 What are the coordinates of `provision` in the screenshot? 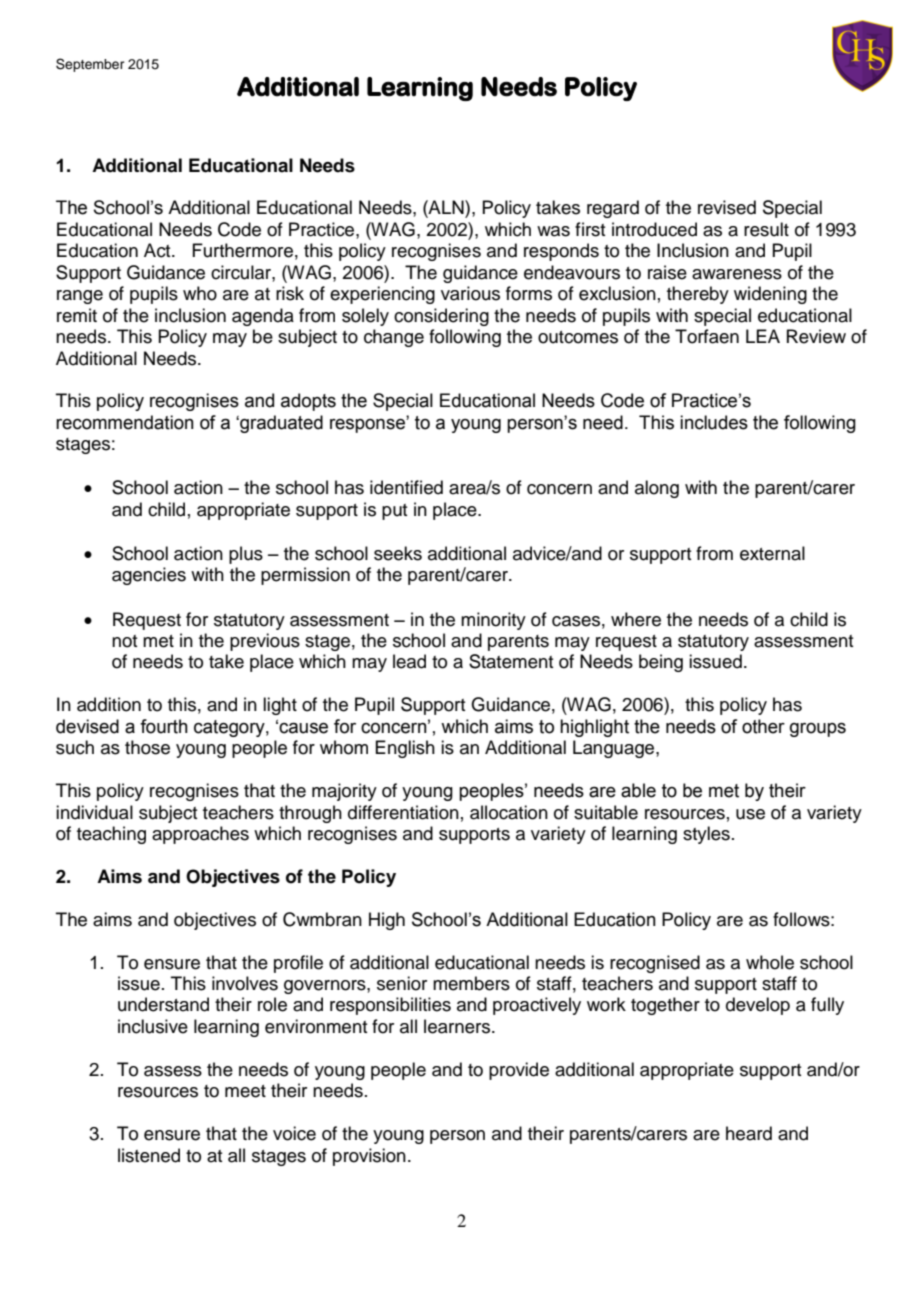 It's located at (369, 1157).
